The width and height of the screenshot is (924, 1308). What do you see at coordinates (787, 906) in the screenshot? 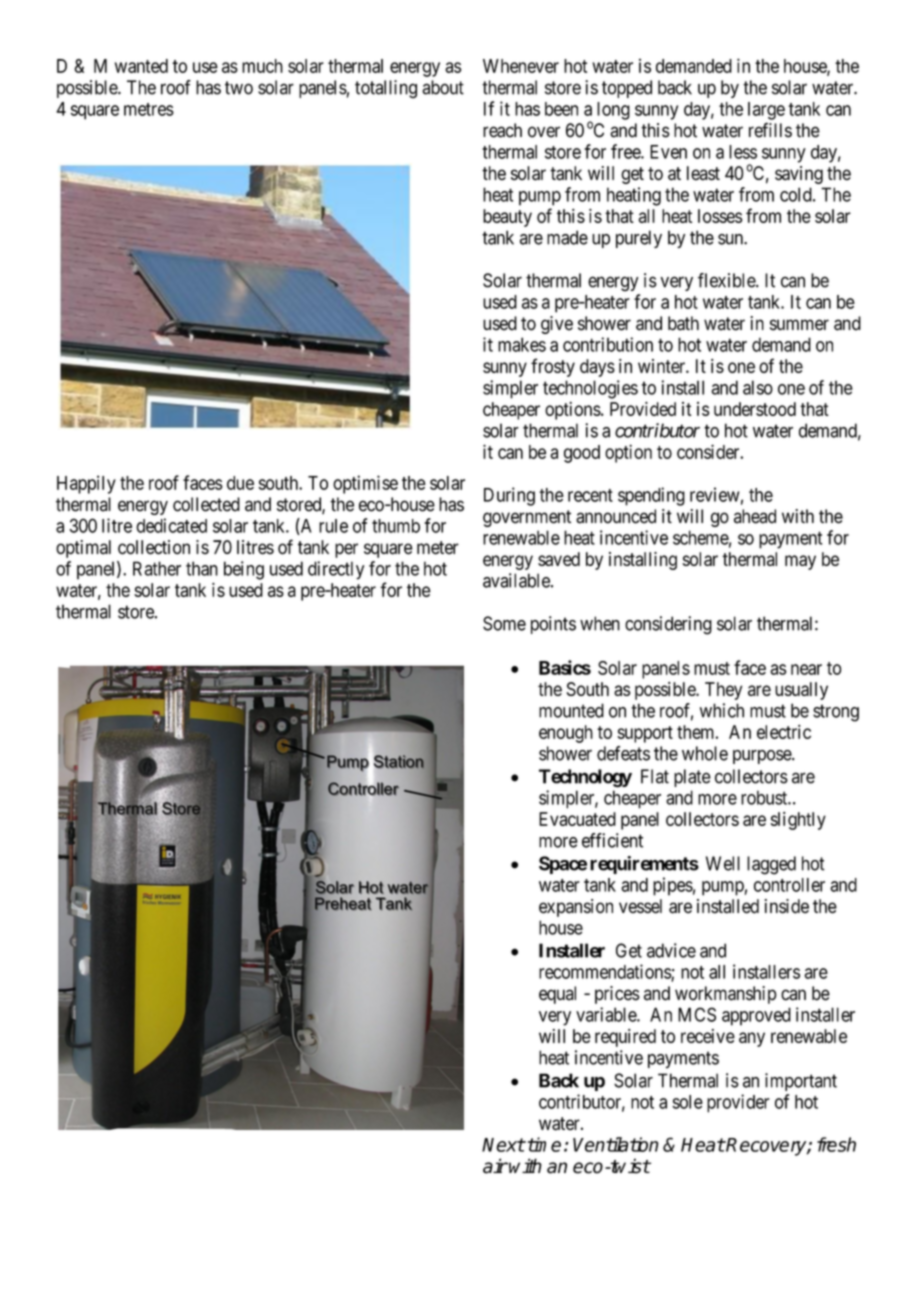
I see `inside` at bounding box center [787, 906].
